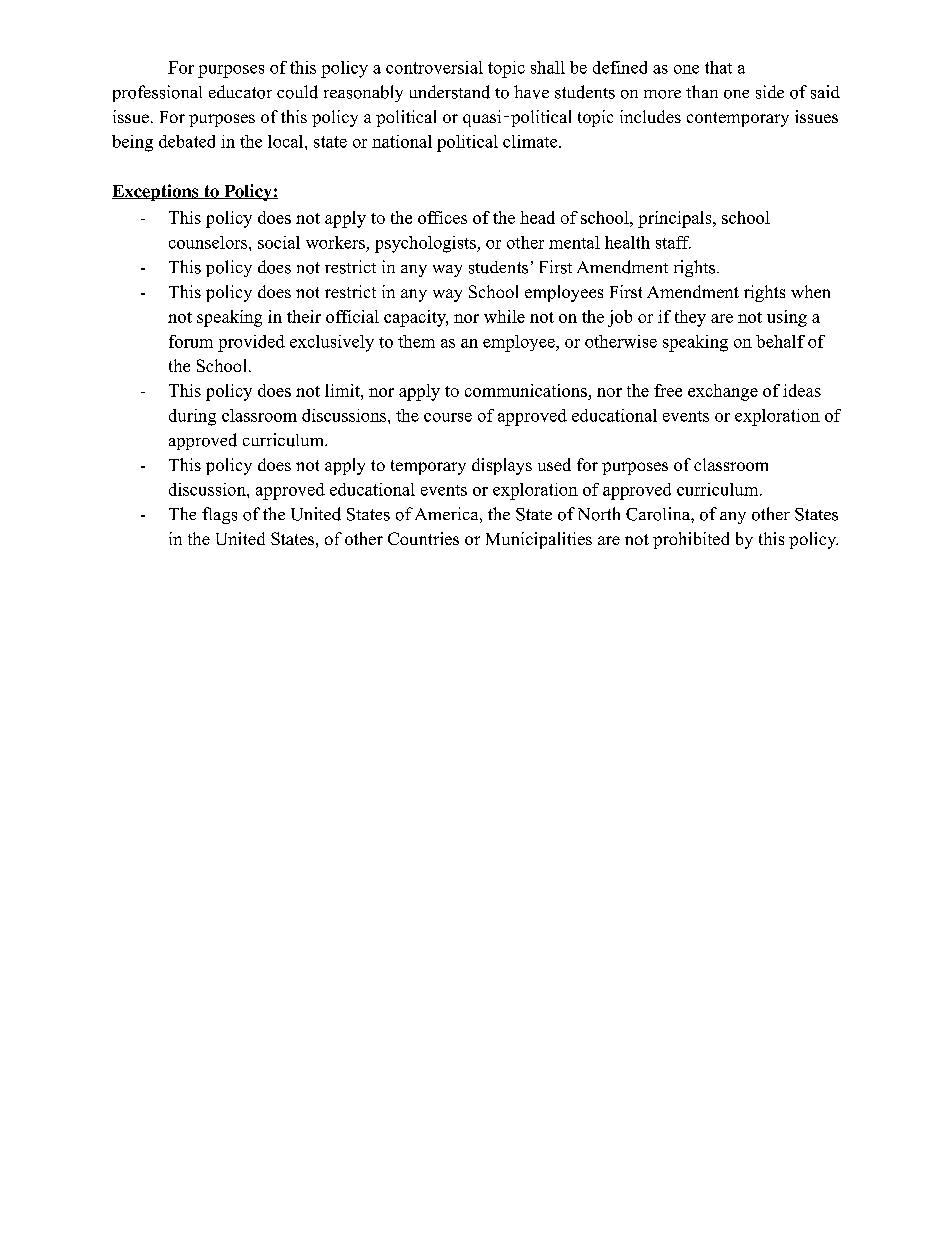 Image resolution: width=952 pixels, height=1233 pixels. I want to click on while, so click(504, 316).
